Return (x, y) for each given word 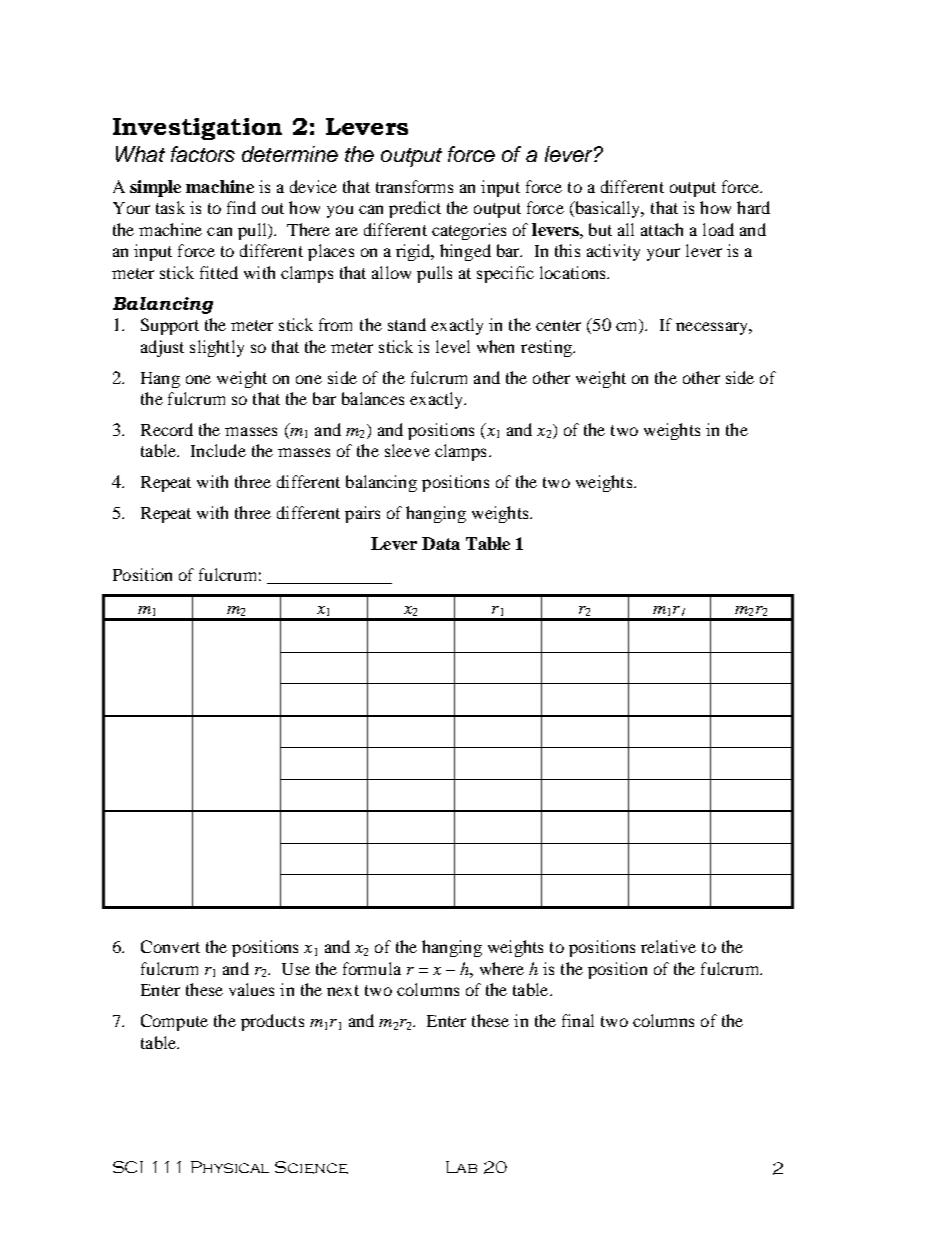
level (453, 346)
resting (547, 348)
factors (203, 154)
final (578, 1020)
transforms (414, 186)
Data (441, 543)
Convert (170, 946)
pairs (362, 514)
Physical (230, 1167)
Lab (461, 1167)
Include (218, 450)
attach (662, 229)
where (502, 968)
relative (668, 946)
